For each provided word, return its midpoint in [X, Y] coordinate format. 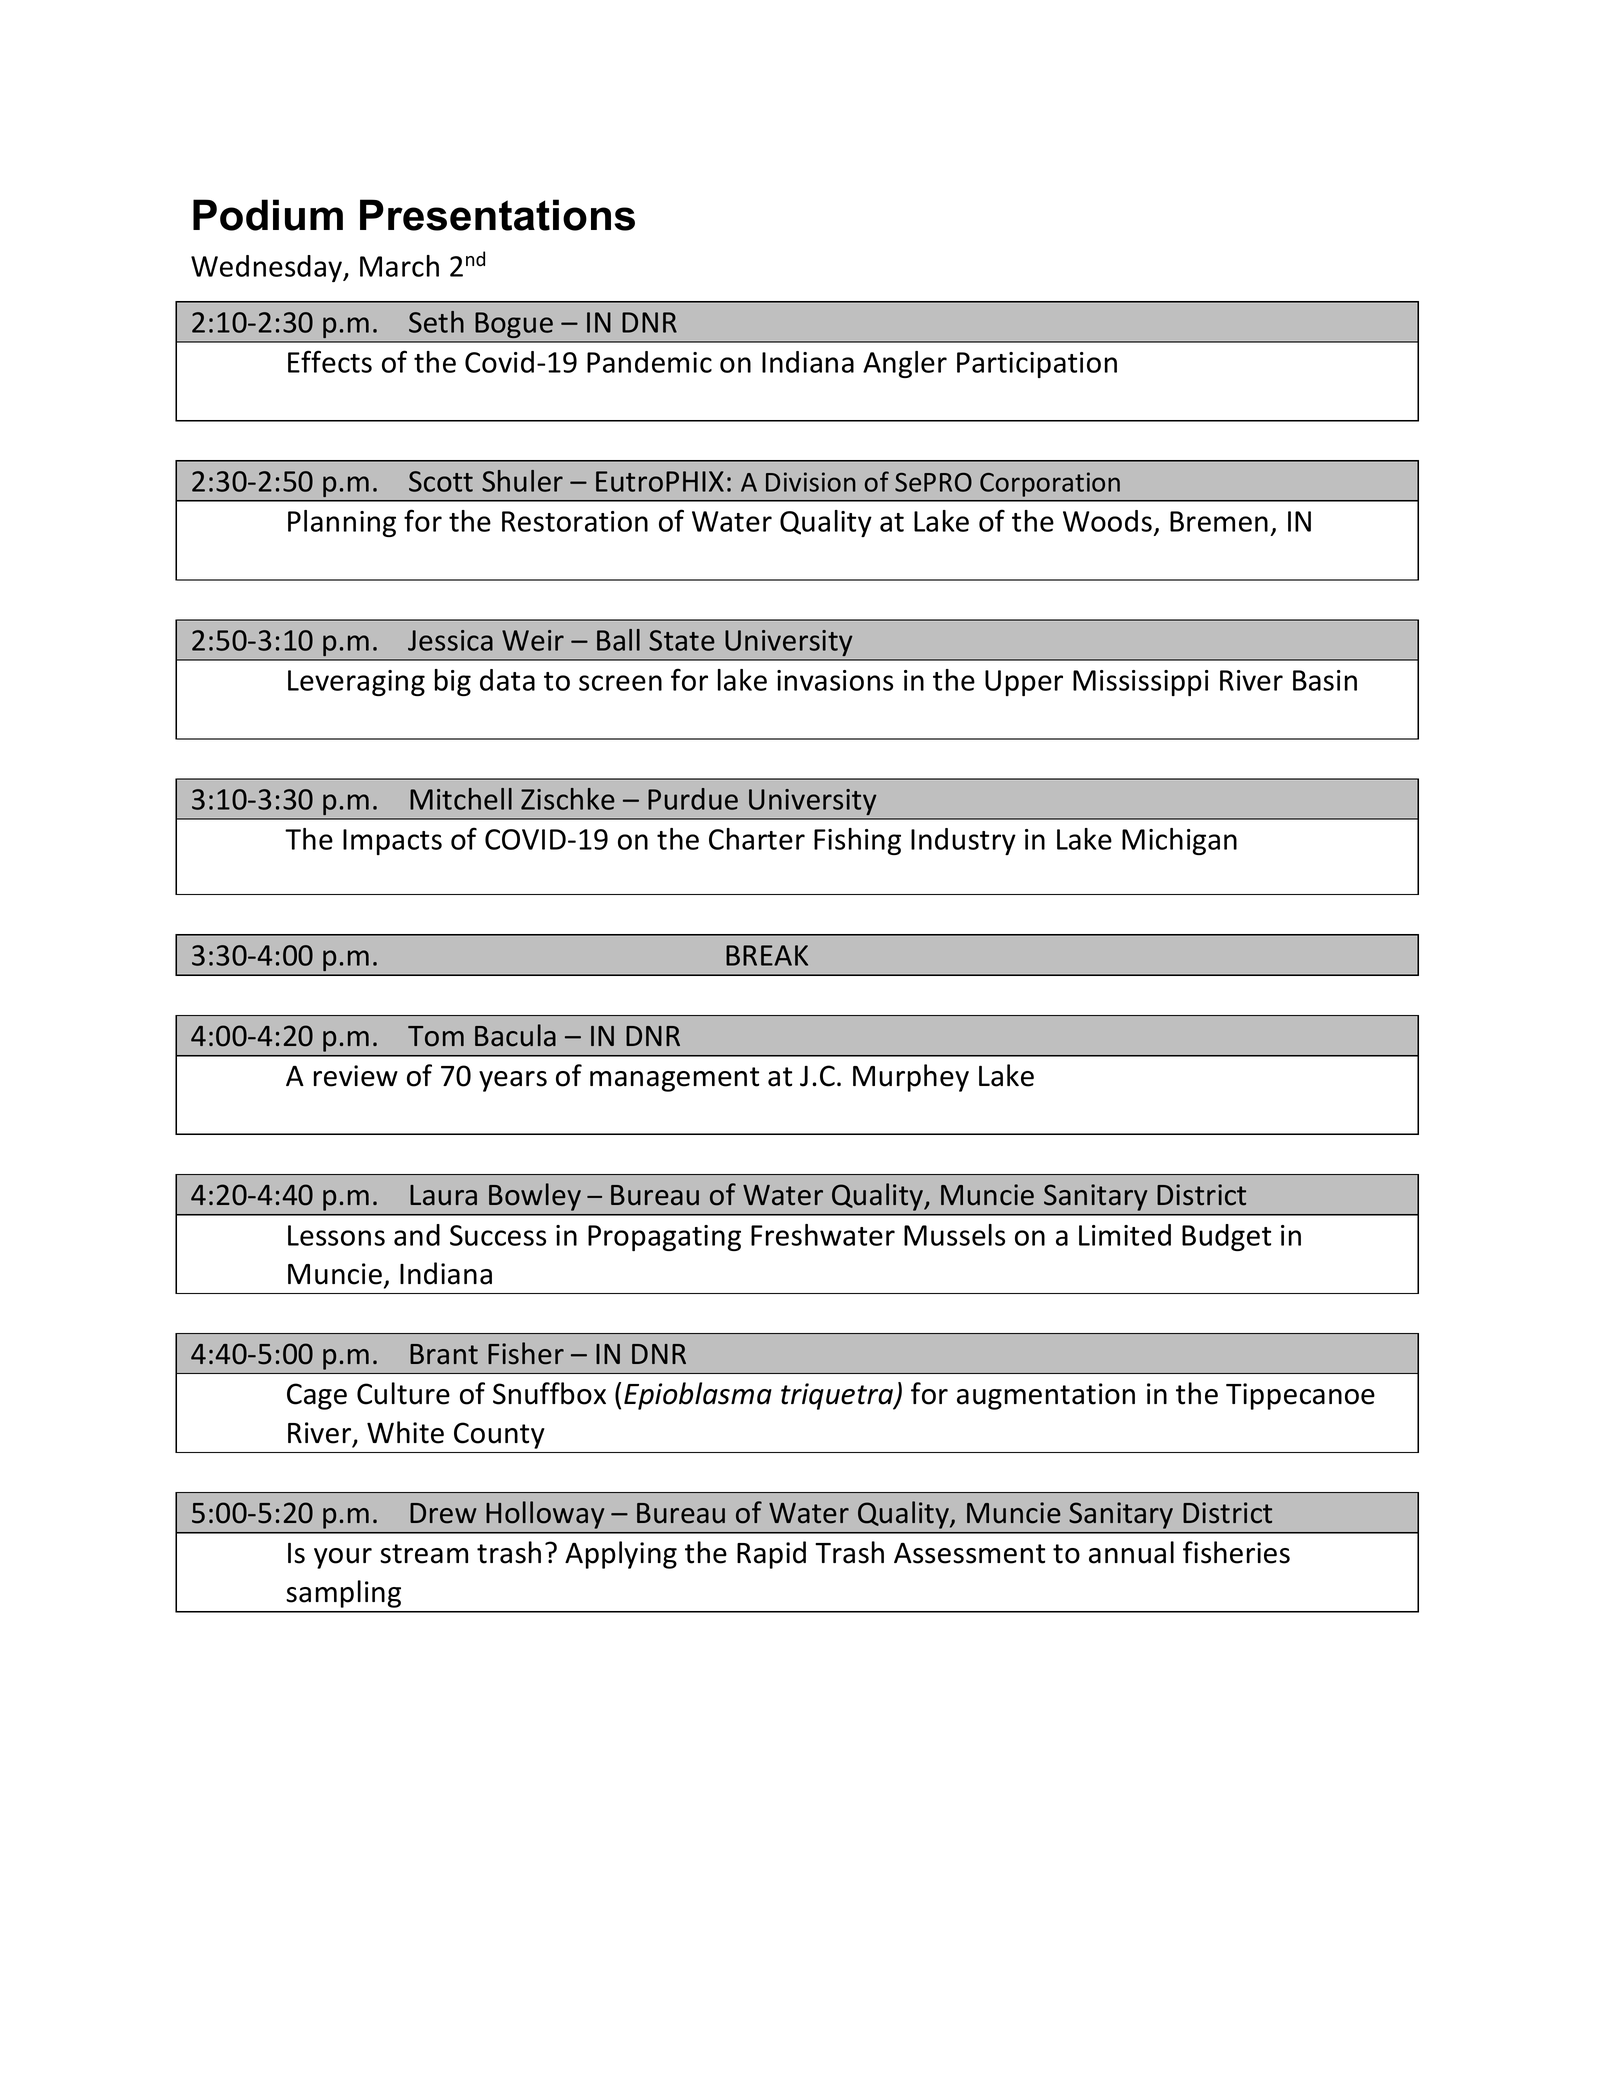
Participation [1037, 365]
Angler [905, 364]
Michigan [1179, 841]
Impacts [392, 842]
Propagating [664, 1238]
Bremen [1219, 521]
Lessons [336, 1235]
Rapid [771, 1555]
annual [1131, 1552]
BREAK [767, 955]
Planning [342, 523]
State [682, 640]
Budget [1226, 1237]
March [399, 266]
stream [424, 1554]
